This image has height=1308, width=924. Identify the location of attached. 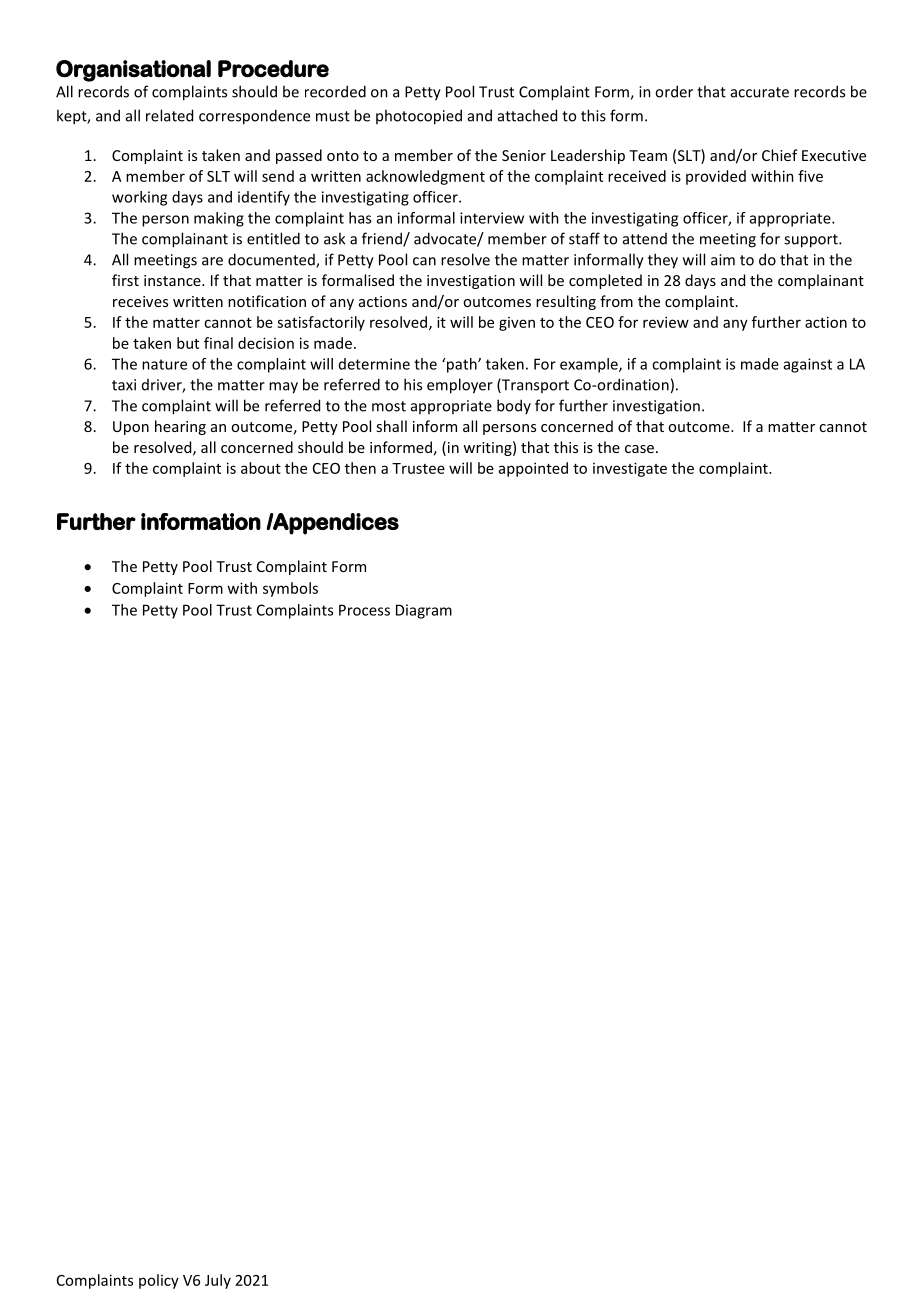
(527, 115).
